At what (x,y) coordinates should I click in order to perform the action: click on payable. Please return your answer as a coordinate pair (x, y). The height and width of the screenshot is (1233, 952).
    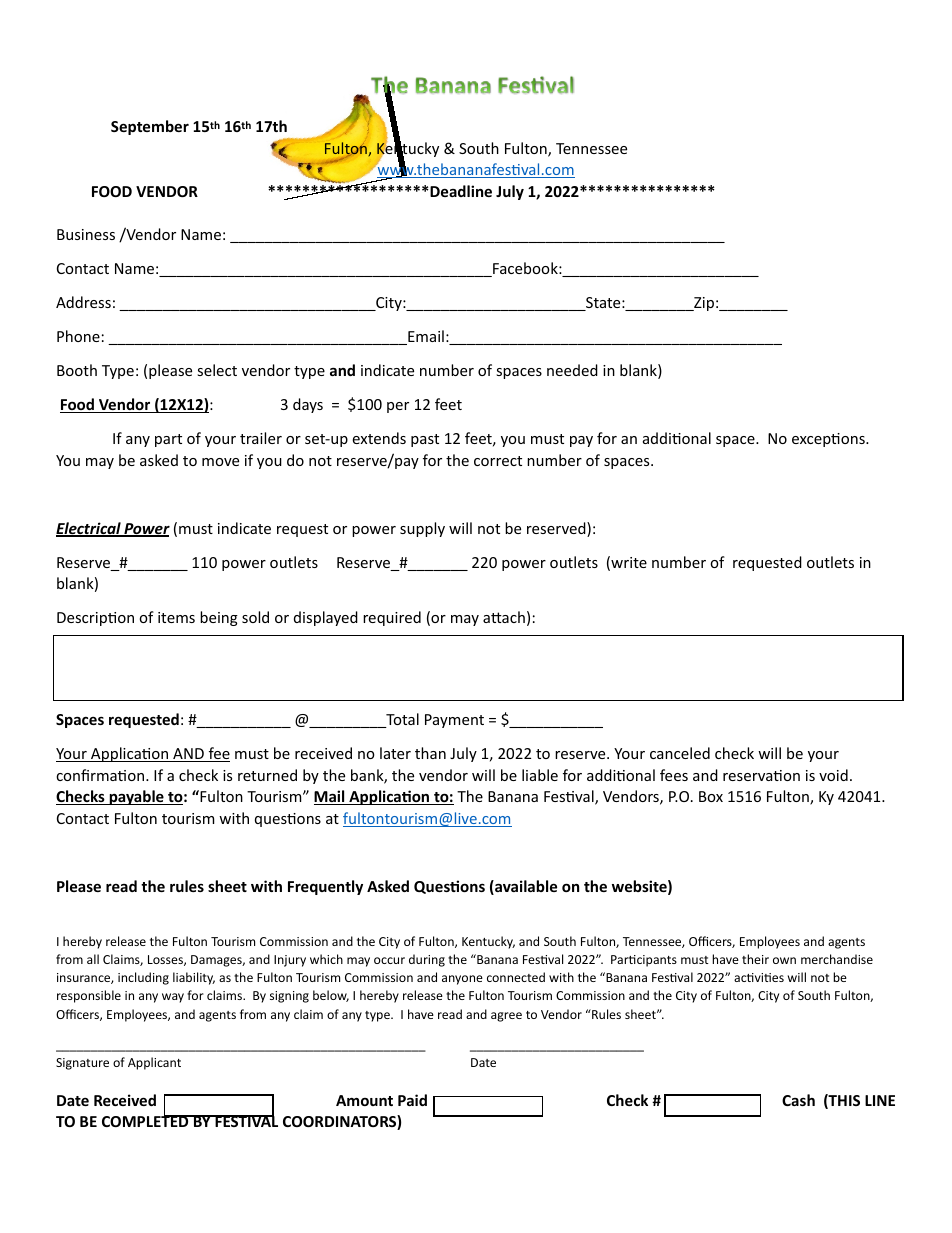
    Looking at the image, I should click on (136, 797).
